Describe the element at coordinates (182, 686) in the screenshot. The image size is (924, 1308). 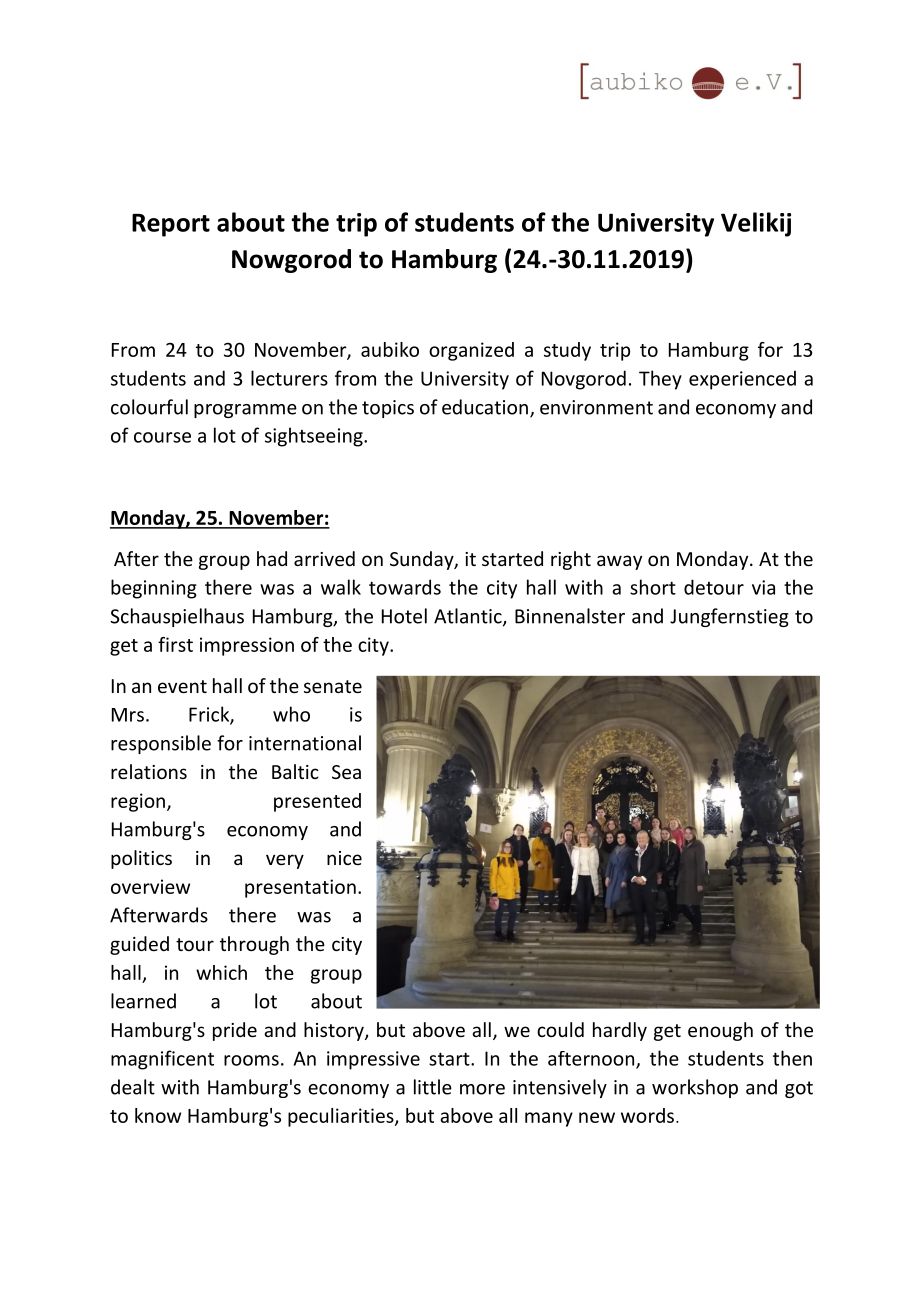
I see `event` at that location.
